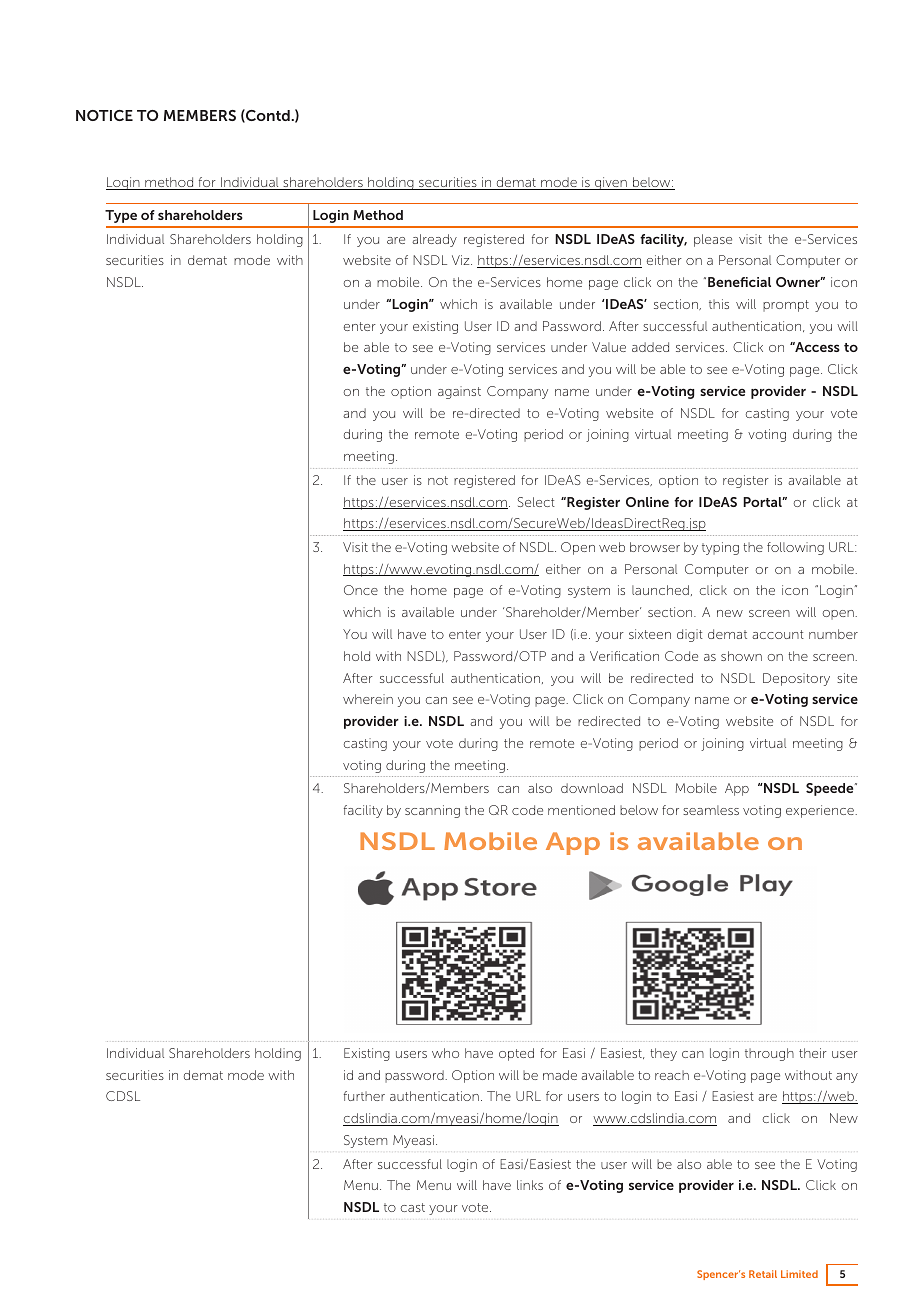 The width and height of the screenshot is (924, 1308). Describe the element at coordinates (432, 811) in the screenshot. I see `scanning` at that location.
